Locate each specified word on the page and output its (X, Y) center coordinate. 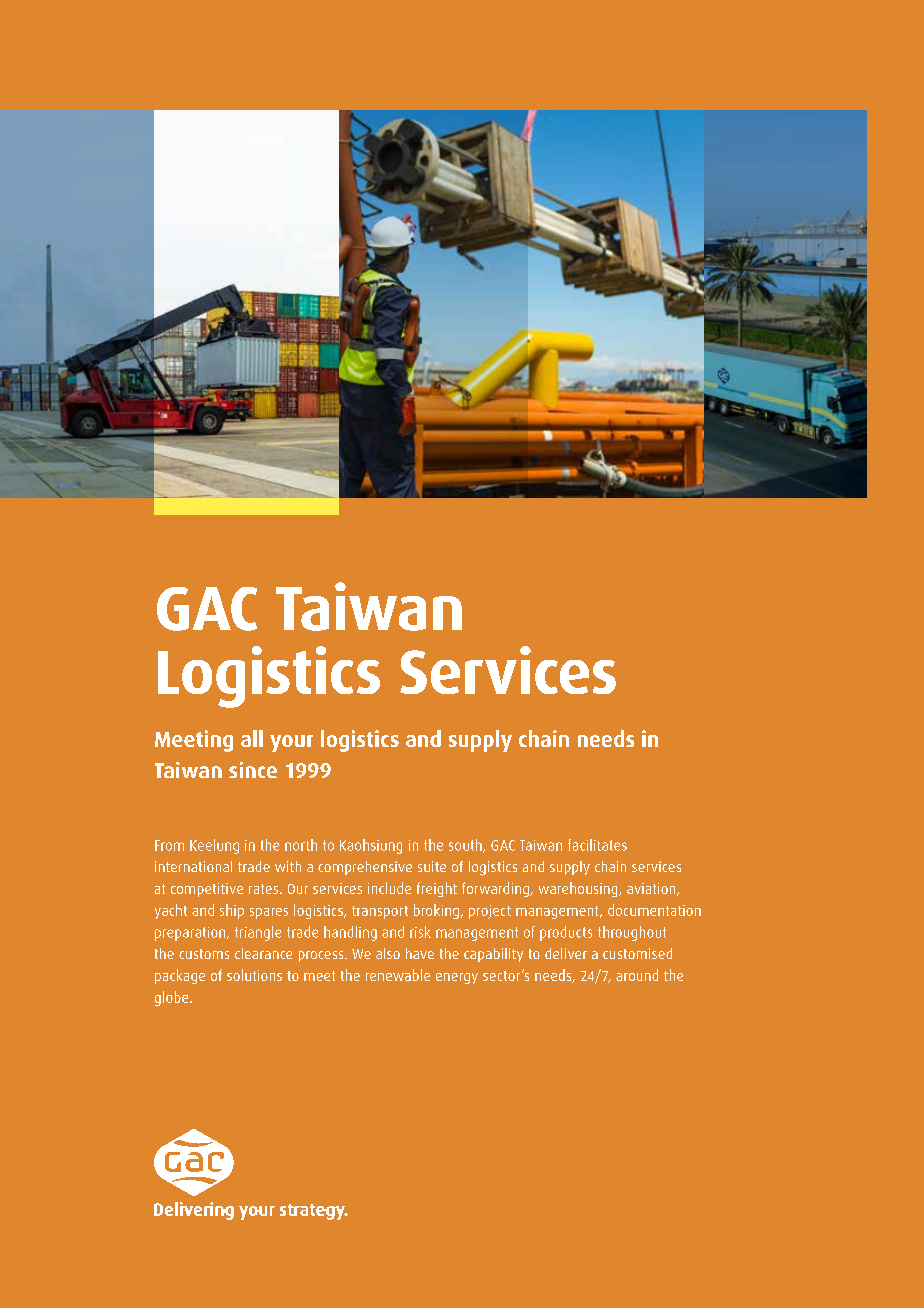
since (253, 770)
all (252, 738)
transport (380, 912)
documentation (654, 910)
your (291, 743)
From (169, 845)
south (466, 846)
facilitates (597, 845)
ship (232, 911)
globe (173, 998)
